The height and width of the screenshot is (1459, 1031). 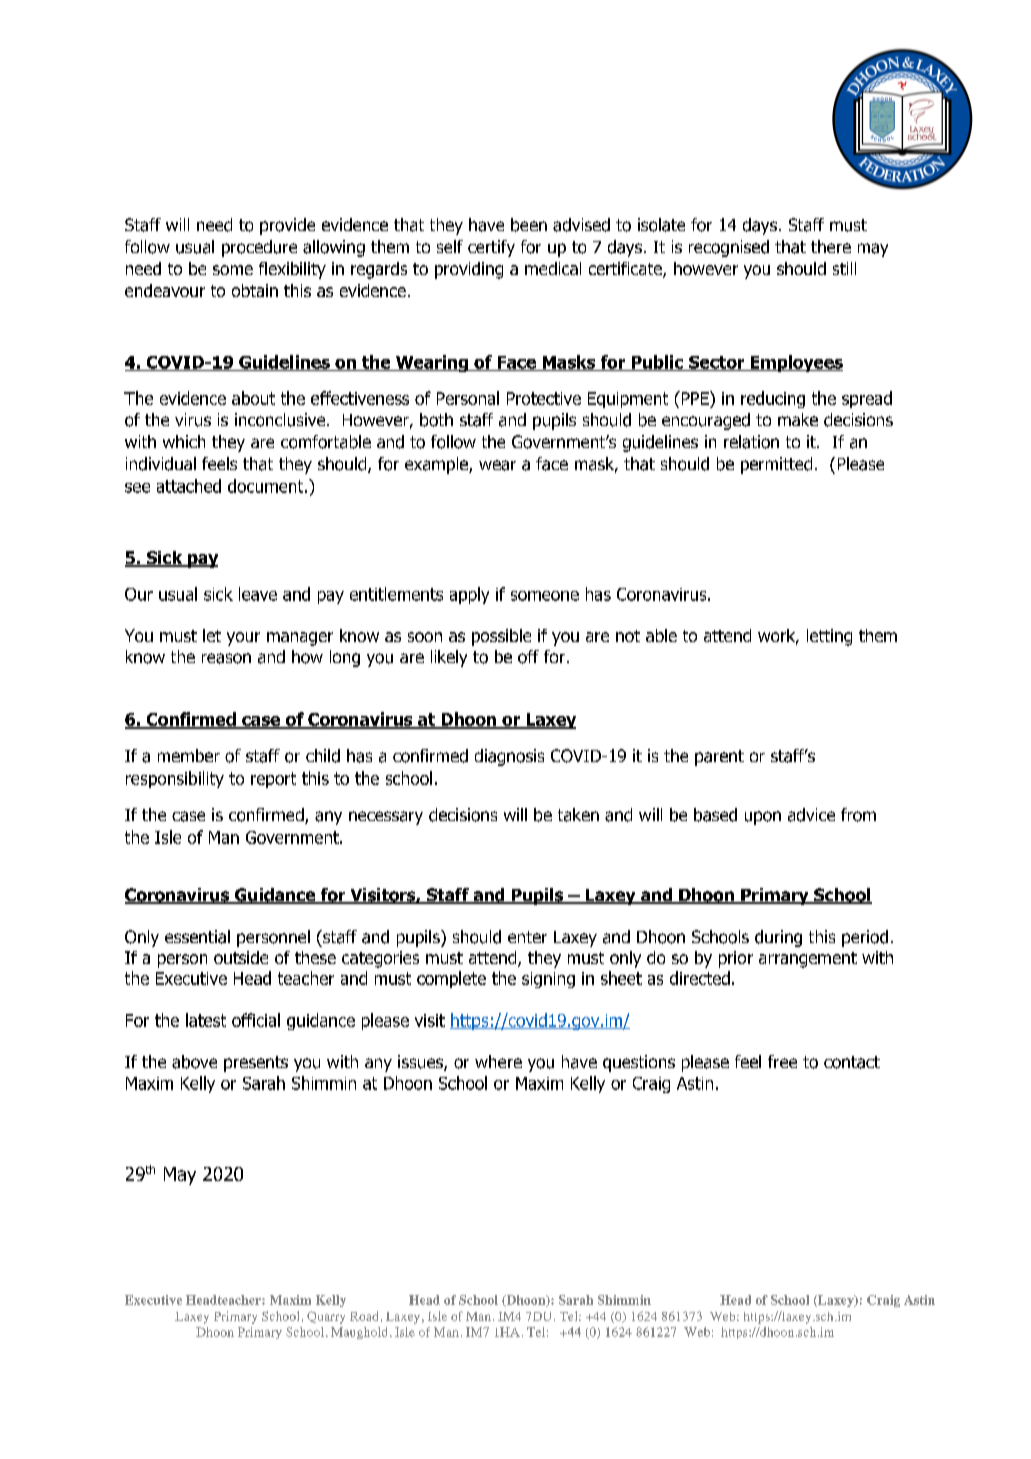 I want to click on procedure, so click(x=259, y=248).
